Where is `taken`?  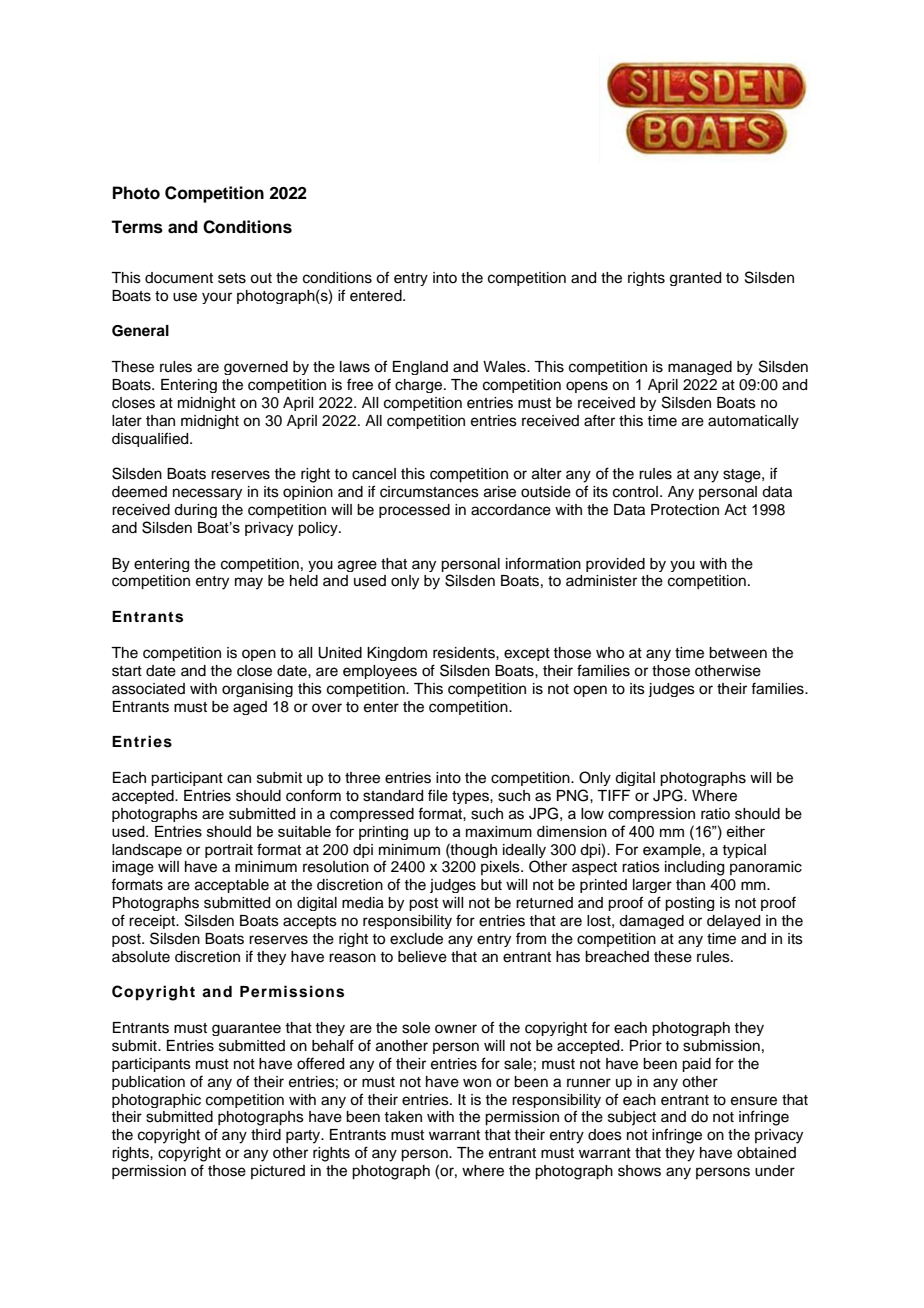 taken is located at coordinates (403, 1117).
